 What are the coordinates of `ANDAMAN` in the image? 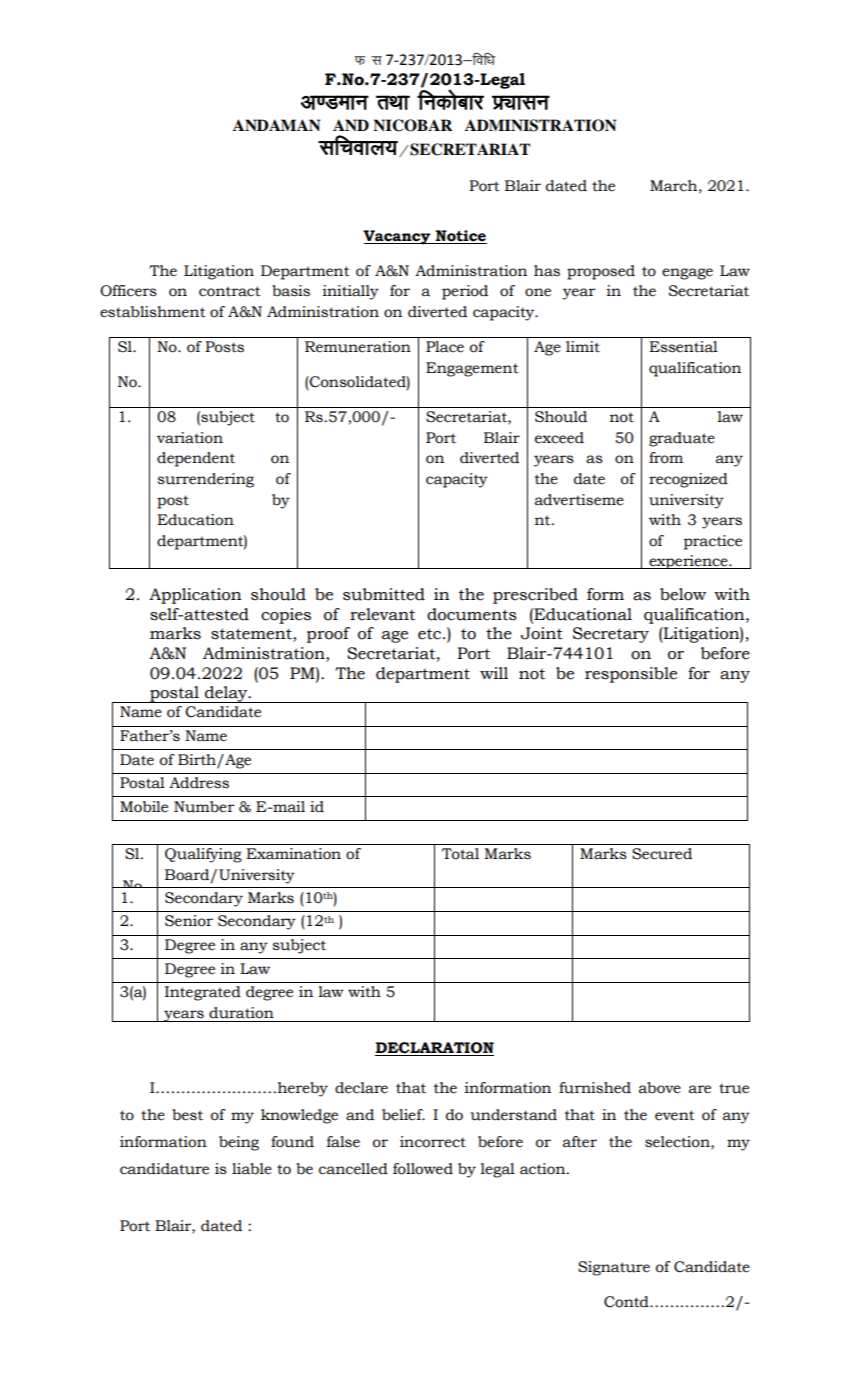 It's located at (276, 125).
